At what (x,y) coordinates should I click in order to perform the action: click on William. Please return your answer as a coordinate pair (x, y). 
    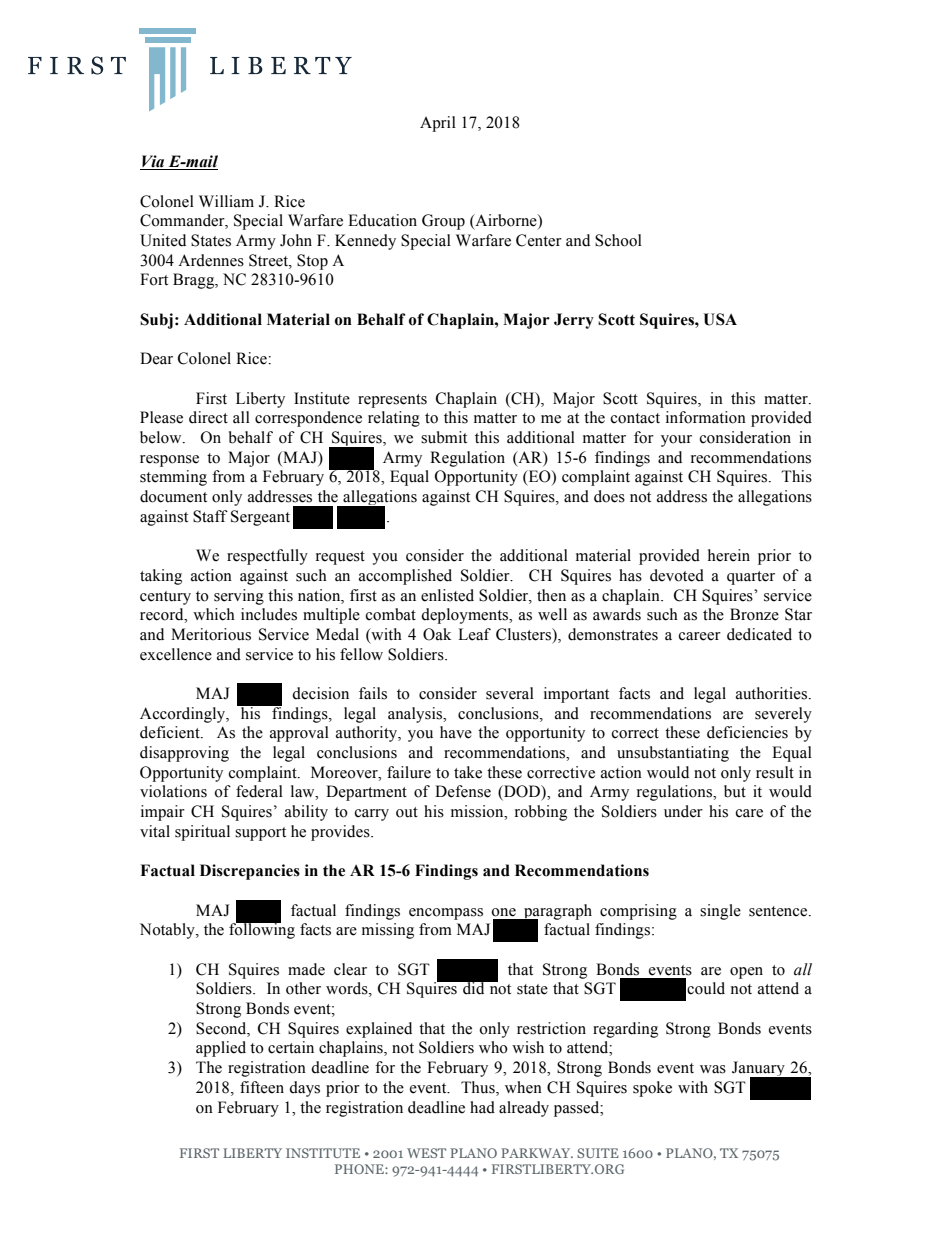
    Looking at the image, I should click on (226, 201).
